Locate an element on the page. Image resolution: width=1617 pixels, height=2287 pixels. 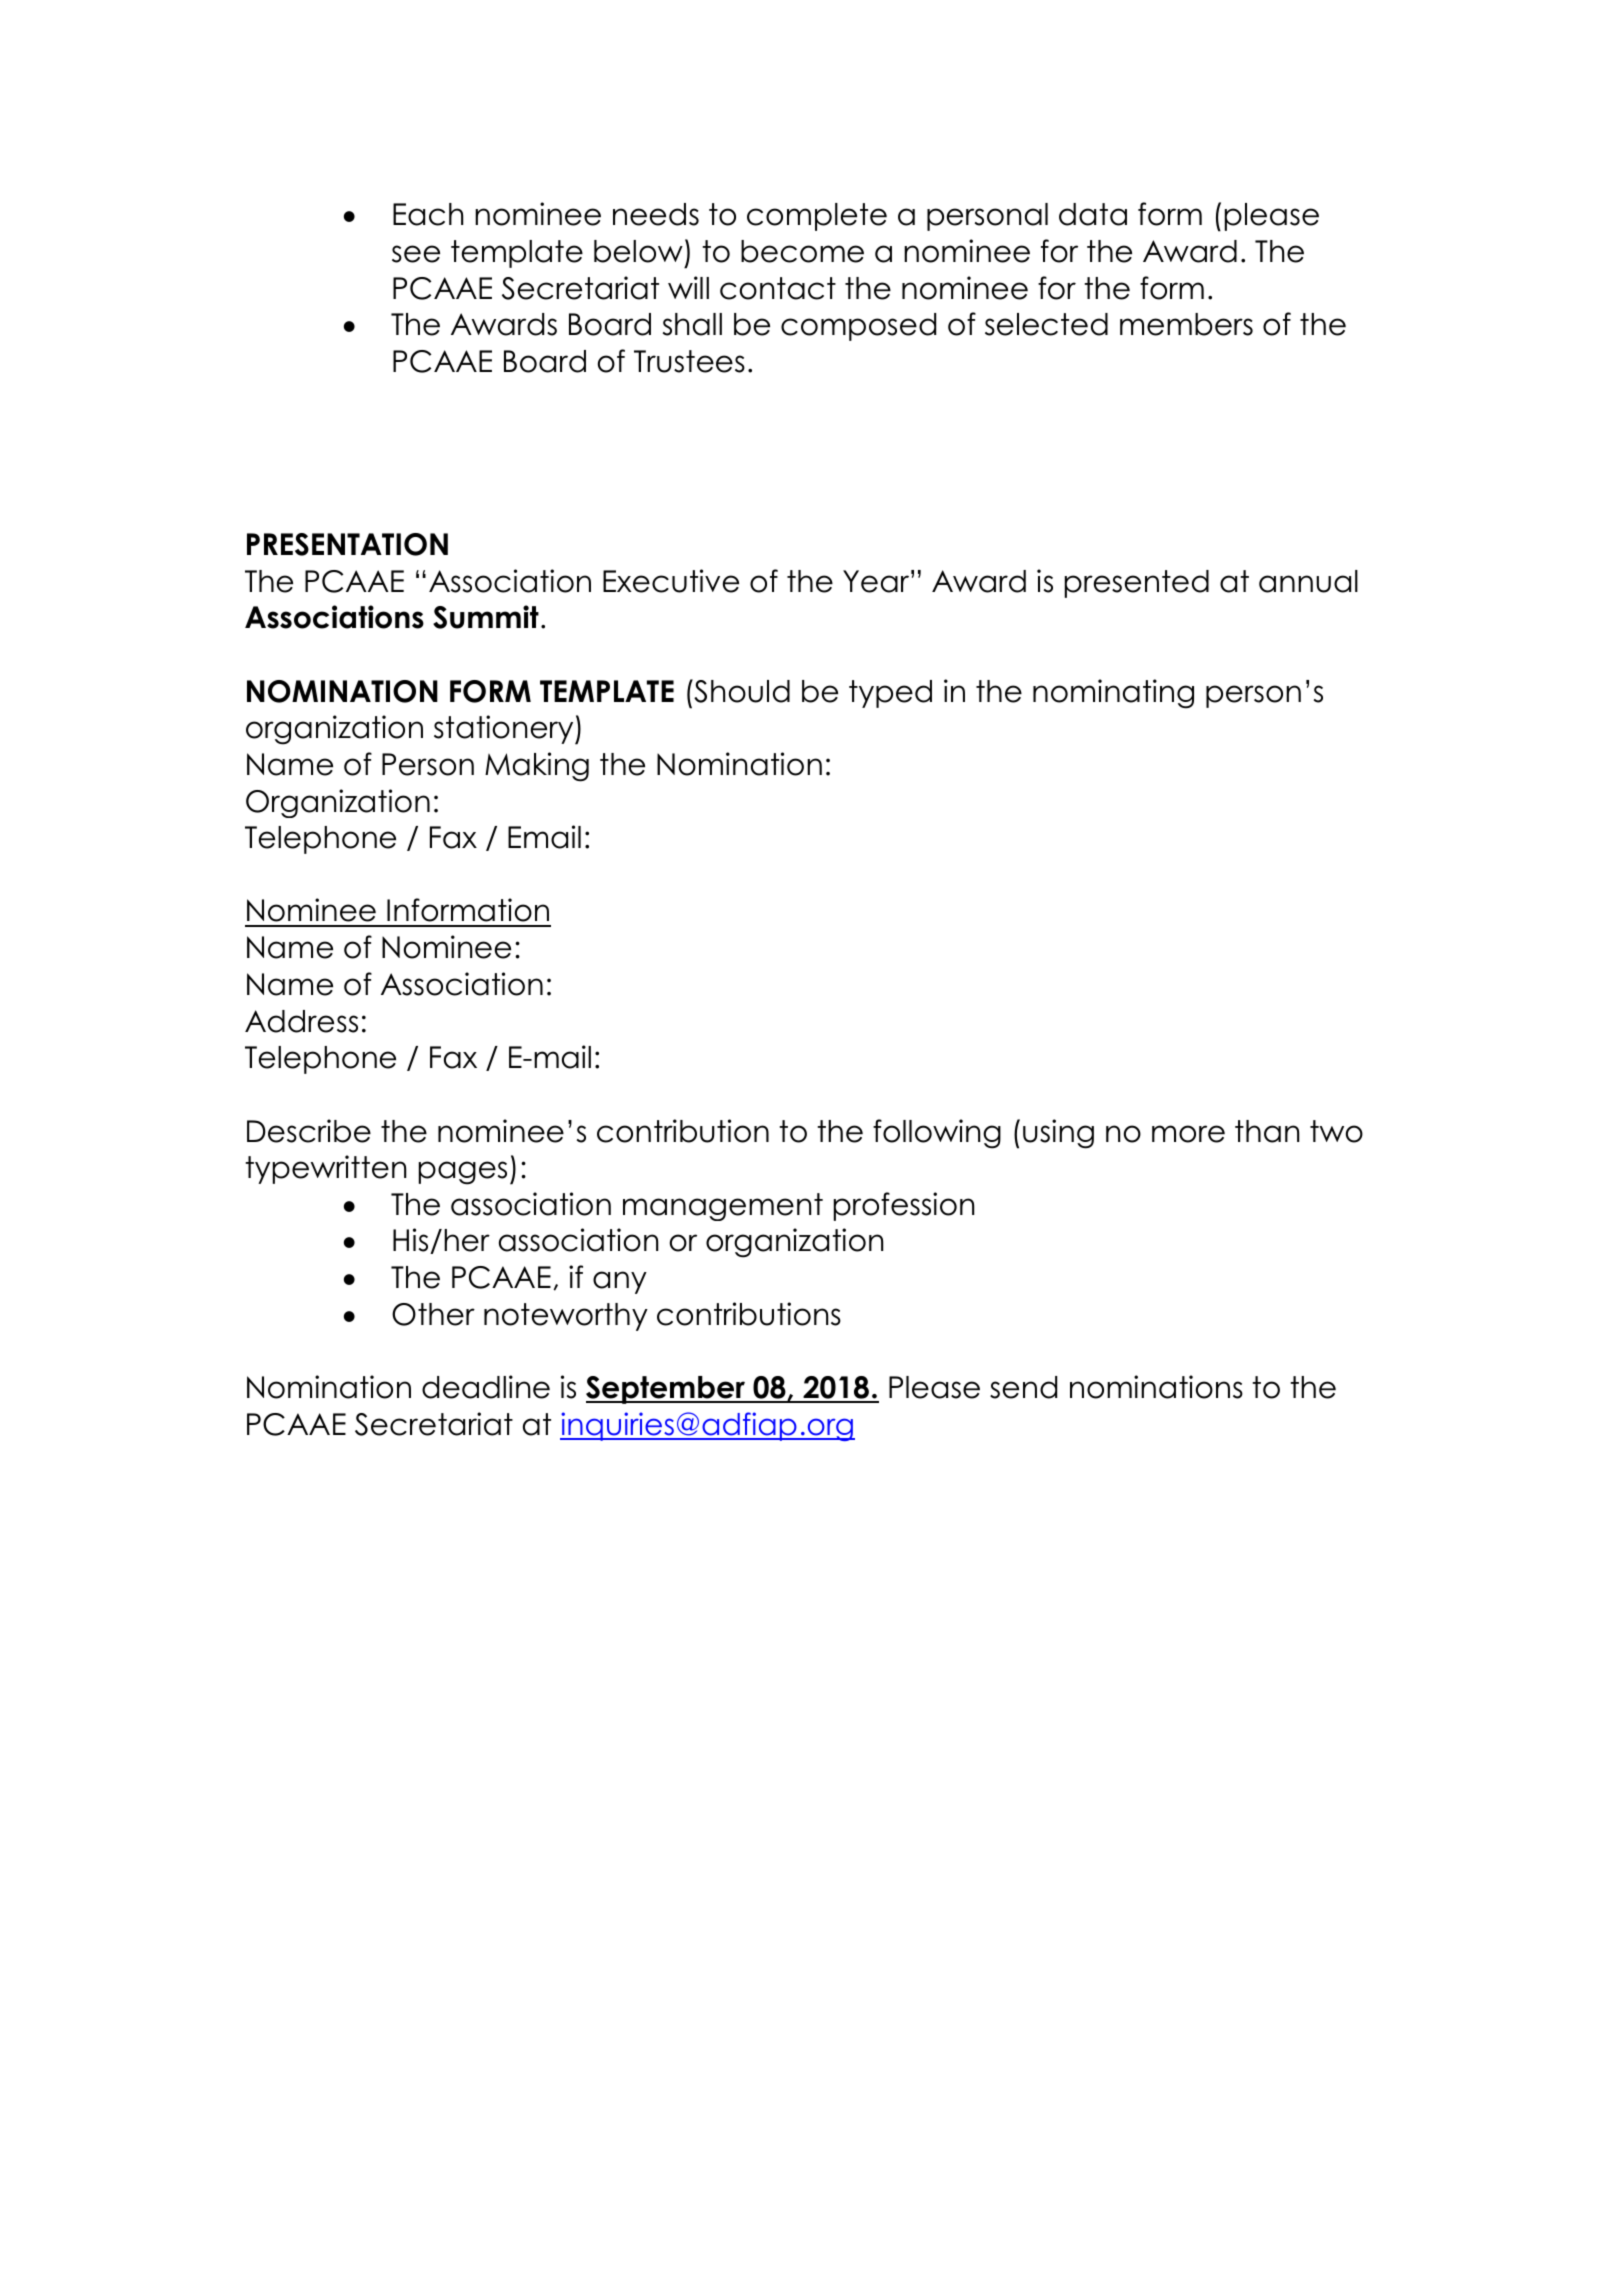
presented is located at coordinates (1137, 584).
